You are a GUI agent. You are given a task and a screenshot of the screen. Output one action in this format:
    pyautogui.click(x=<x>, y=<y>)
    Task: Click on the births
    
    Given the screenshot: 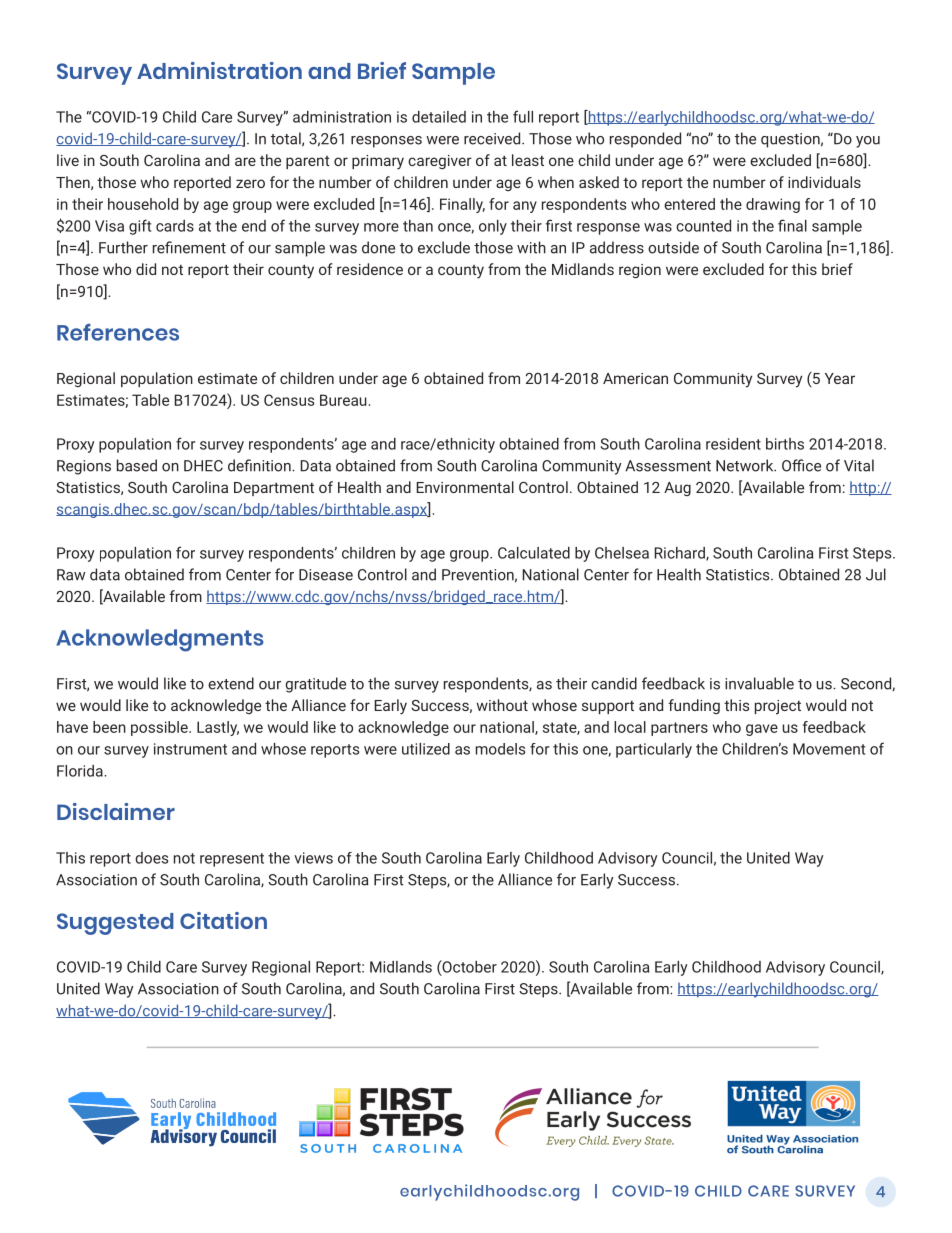 What is the action you would take?
    pyautogui.click(x=785, y=444)
